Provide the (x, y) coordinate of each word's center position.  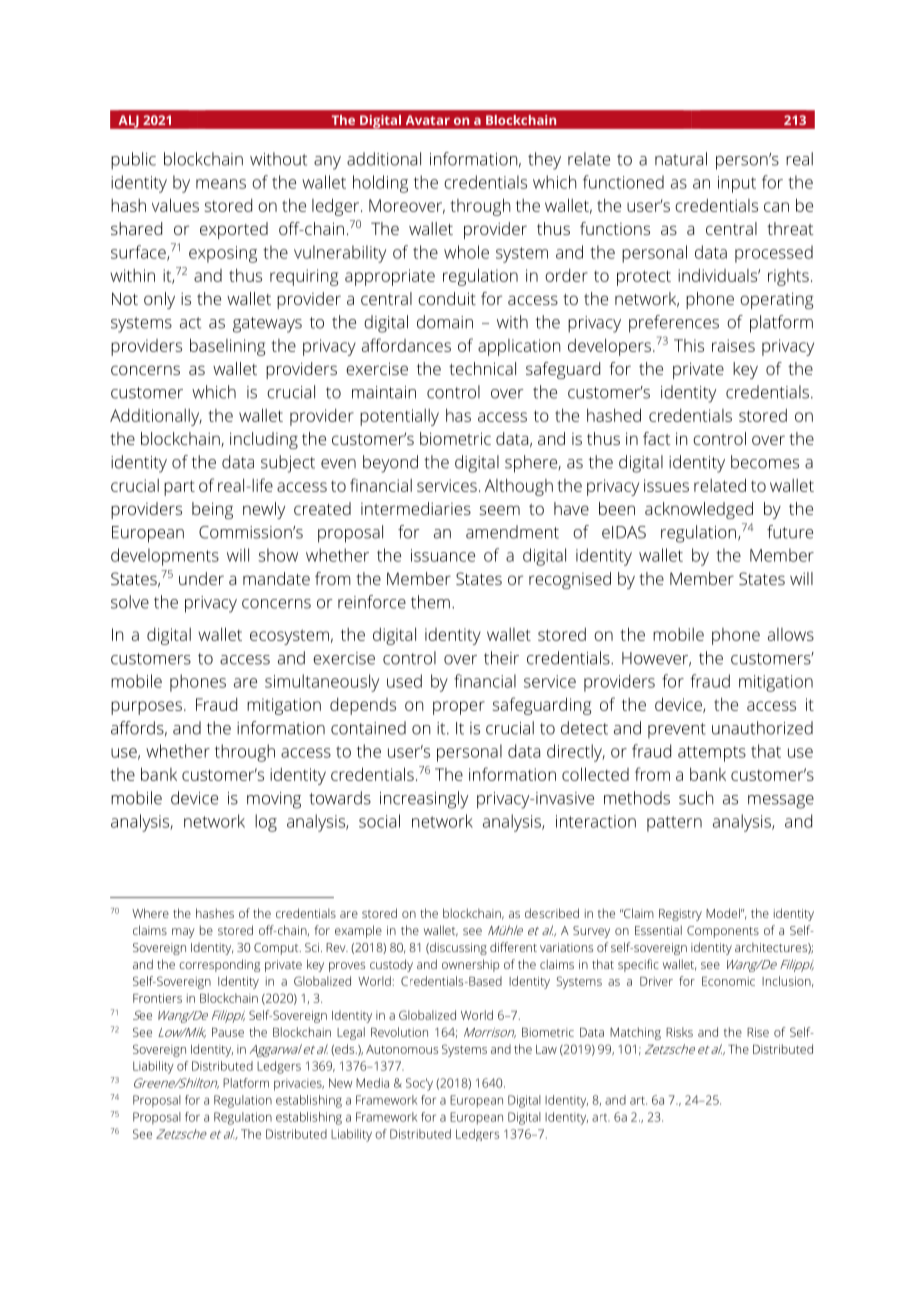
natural (681, 159)
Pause (228, 1032)
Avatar (428, 120)
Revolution (399, 1032)
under (201, 578)
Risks (679, 1032)
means (221, 184)
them (430, 602)
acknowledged (699, 510)
